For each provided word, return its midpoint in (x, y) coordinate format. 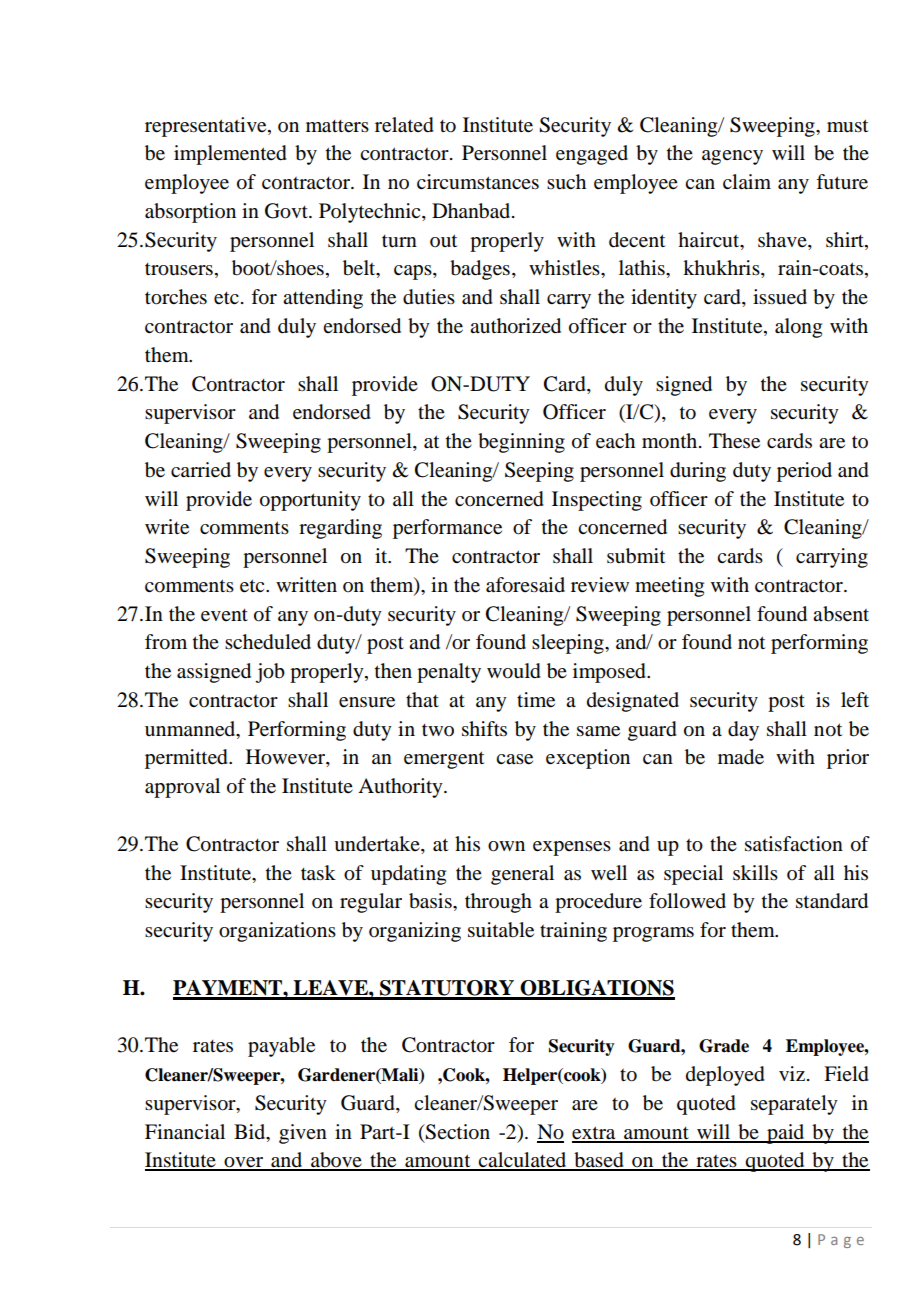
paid (786, 1134)
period (804, 472)
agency (732, 157)
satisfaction (794, 844)
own (506, 846)
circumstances (478, 182)
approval (182, 788)
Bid (251, 1132)
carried (201, 470)
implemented (230, 155)
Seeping (539, 472)
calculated (523, 1161)
